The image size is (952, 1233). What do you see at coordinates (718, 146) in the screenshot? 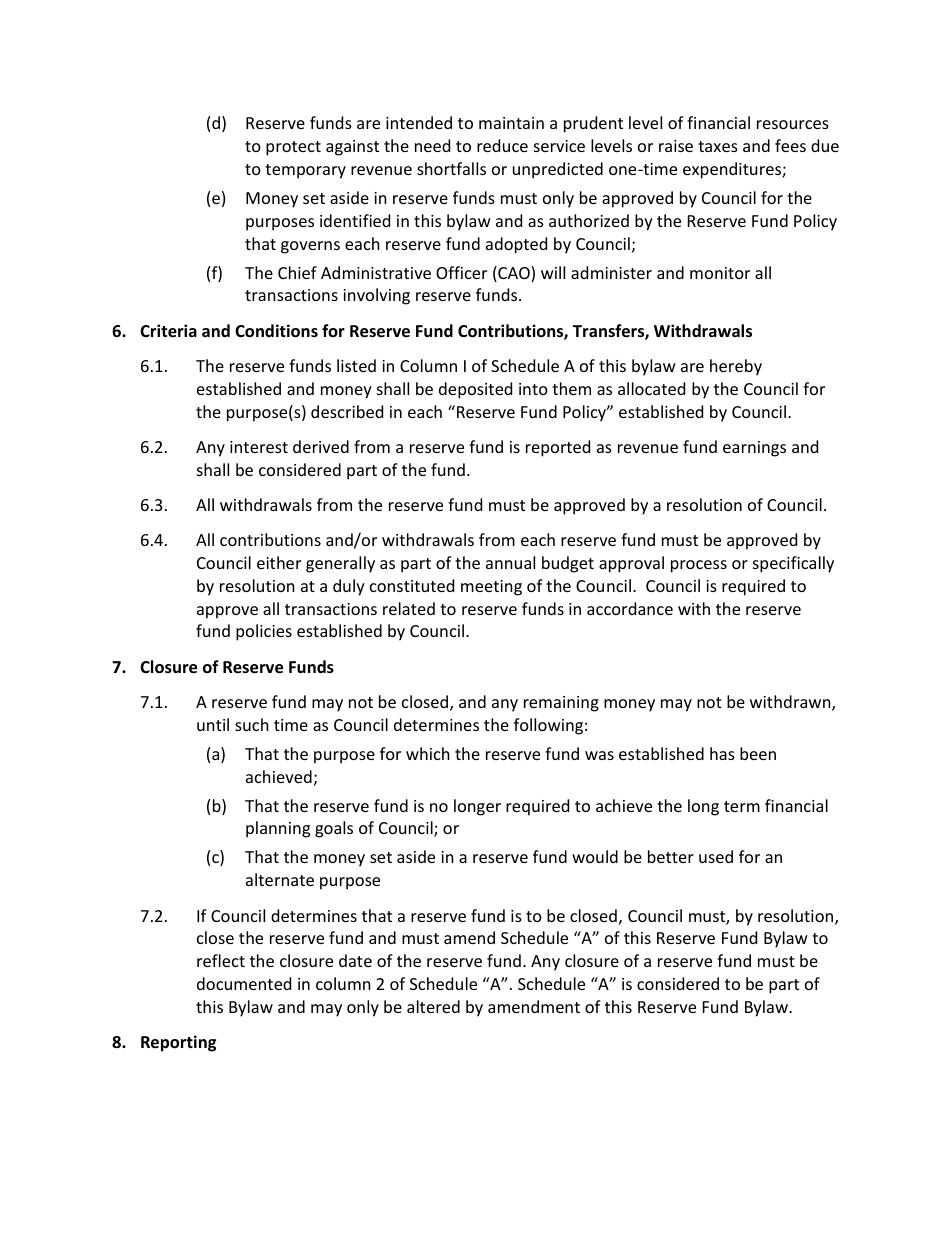
I see `taxes` at bounding box center [718, 146].
